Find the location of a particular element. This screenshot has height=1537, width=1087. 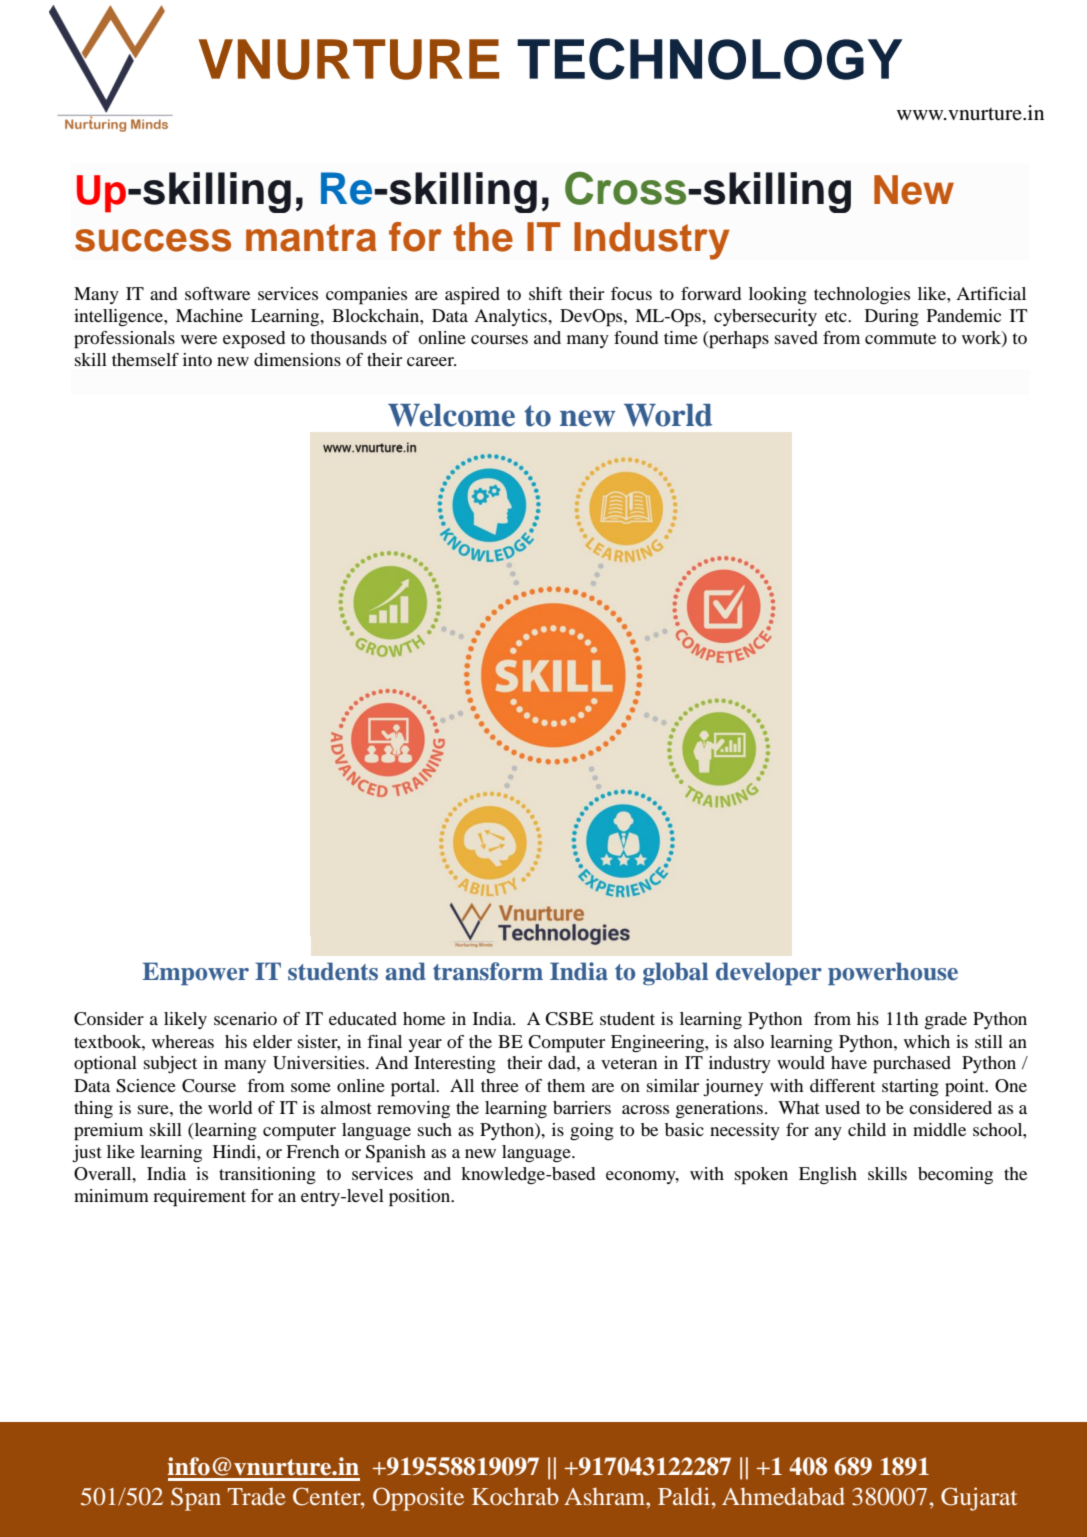

Empower is located at coordinates (196, 973).
